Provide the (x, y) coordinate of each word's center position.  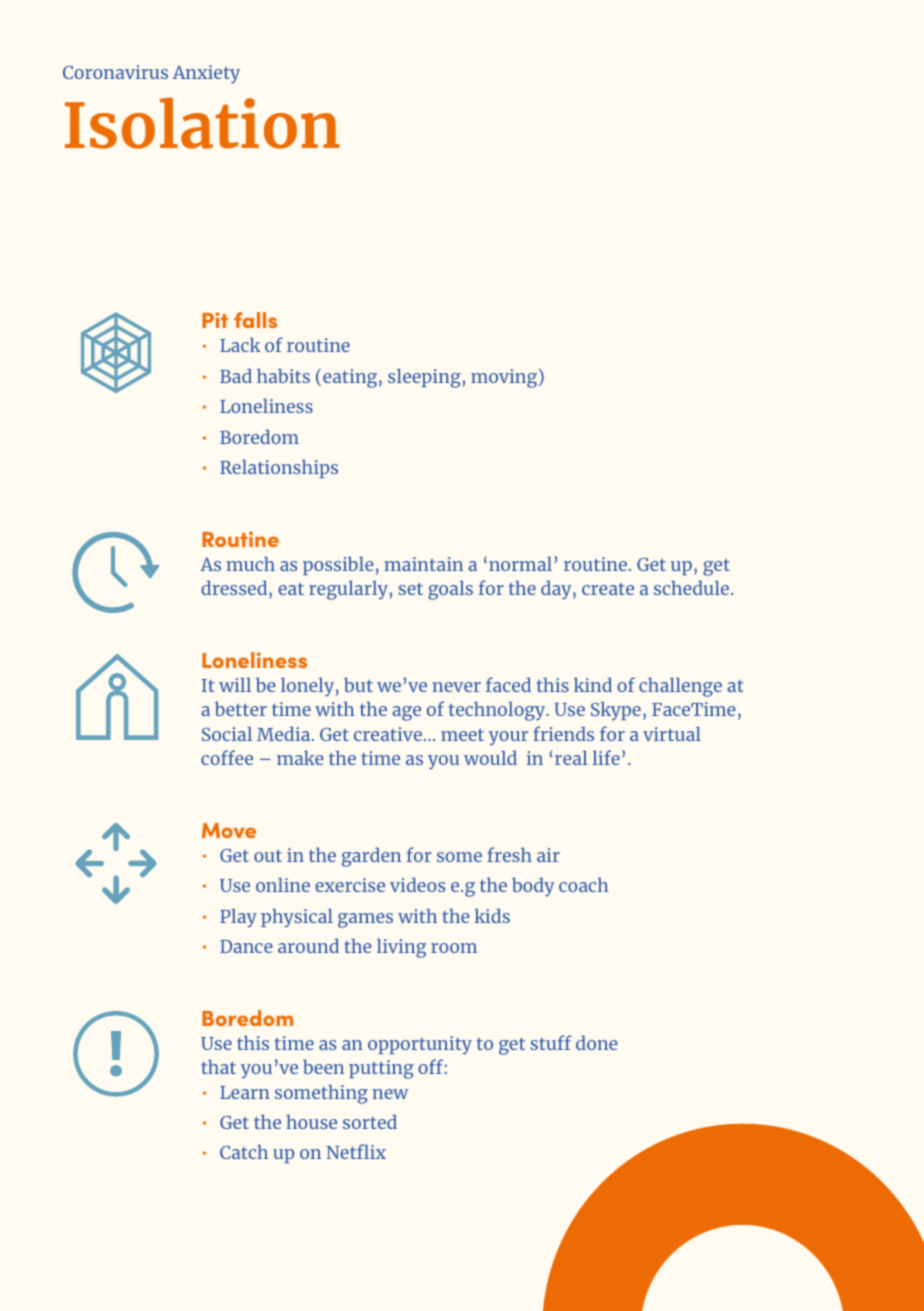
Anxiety (206, 74)
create (608, 589)
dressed (235, 587)
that (218, 1066)
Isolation (202, 123)
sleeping (424, 378)
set (411, 589)
